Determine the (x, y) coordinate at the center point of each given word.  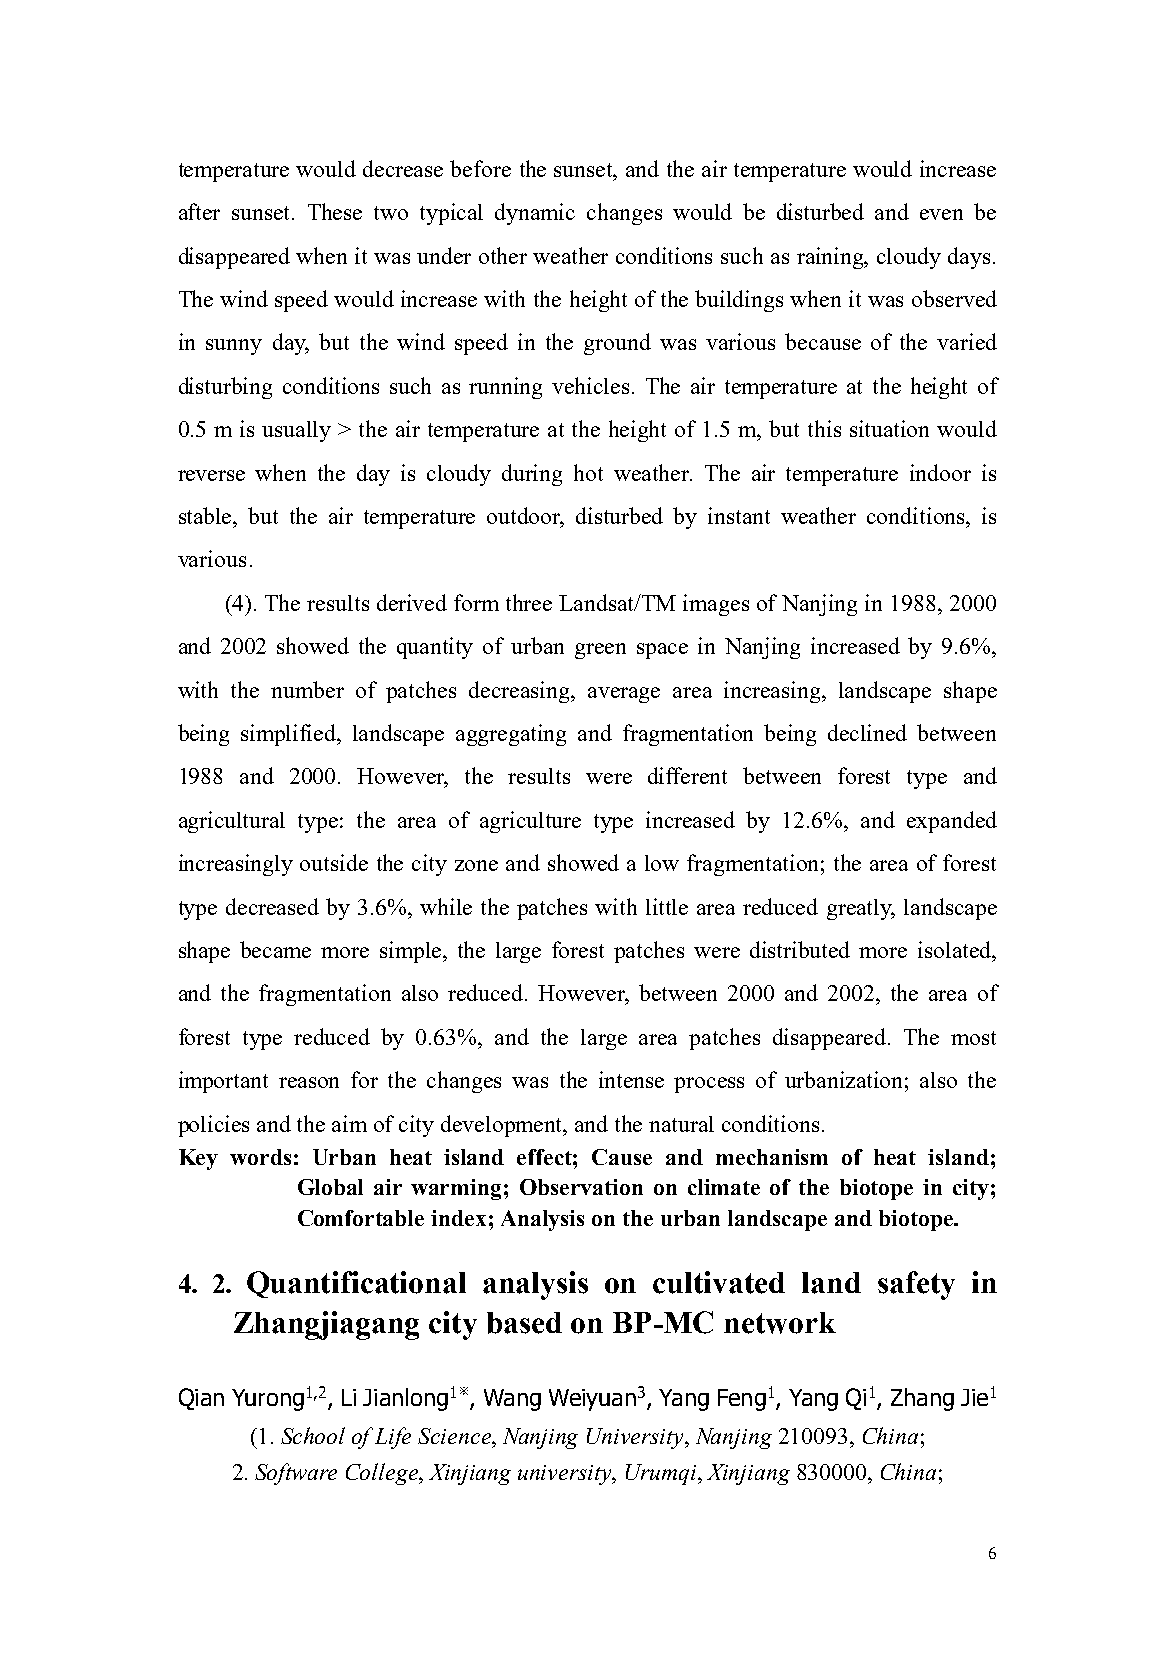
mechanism (772, 1157)
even (941, 214)
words (260, 1157)
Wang (512, 1400)
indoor (940, 472)
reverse (211, 475)
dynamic (535, 214)
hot (588, 472)
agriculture (530, 822)
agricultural (232, 822)
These (335, 211)
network (780, 1323)
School (313, 1435)
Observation (581, 1187)
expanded (952, 822)
